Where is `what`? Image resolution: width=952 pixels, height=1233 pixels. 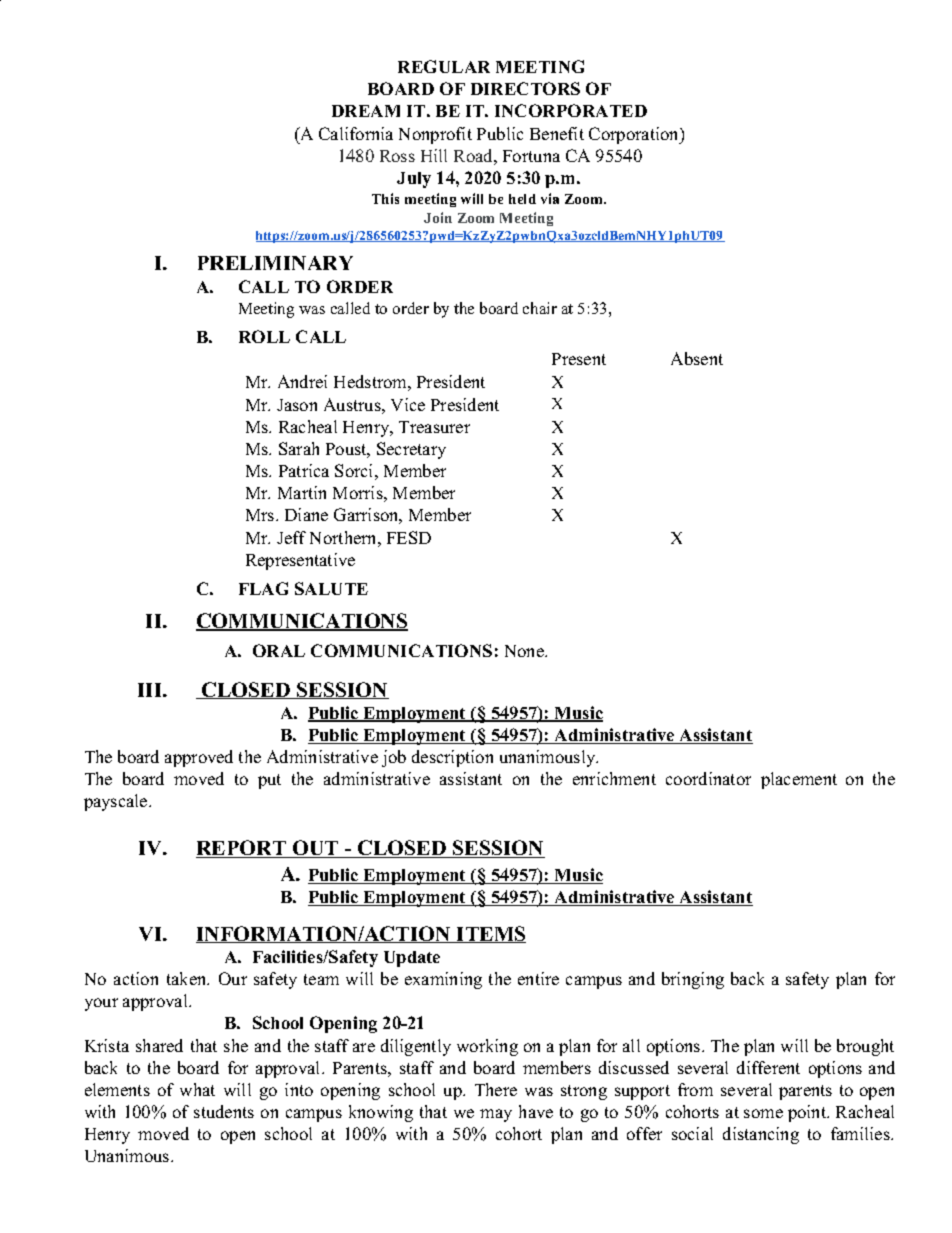
what is located at coordinates (197, 1089).
